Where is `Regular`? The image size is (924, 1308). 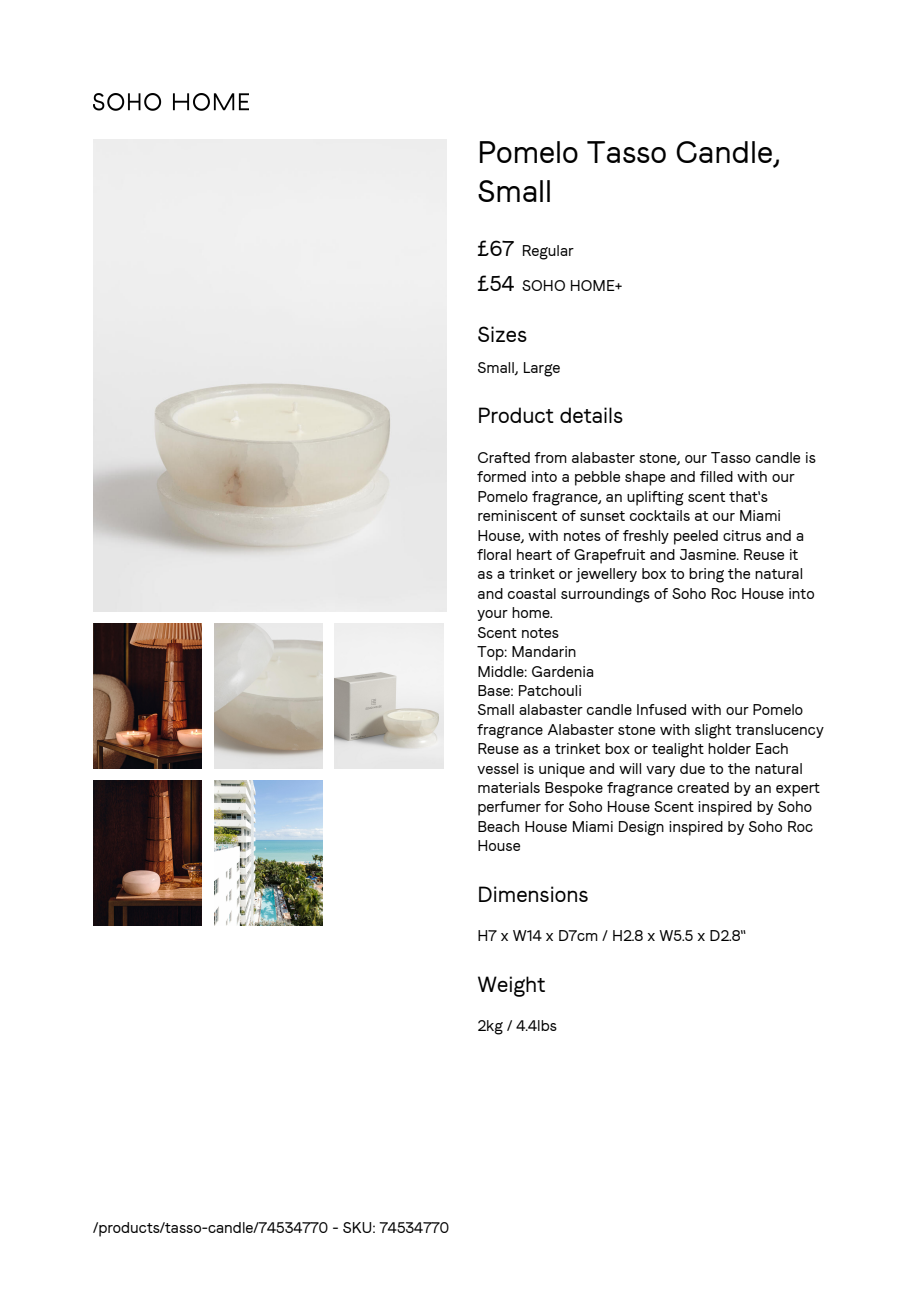
Regular is located at coordinates (548, 252).
